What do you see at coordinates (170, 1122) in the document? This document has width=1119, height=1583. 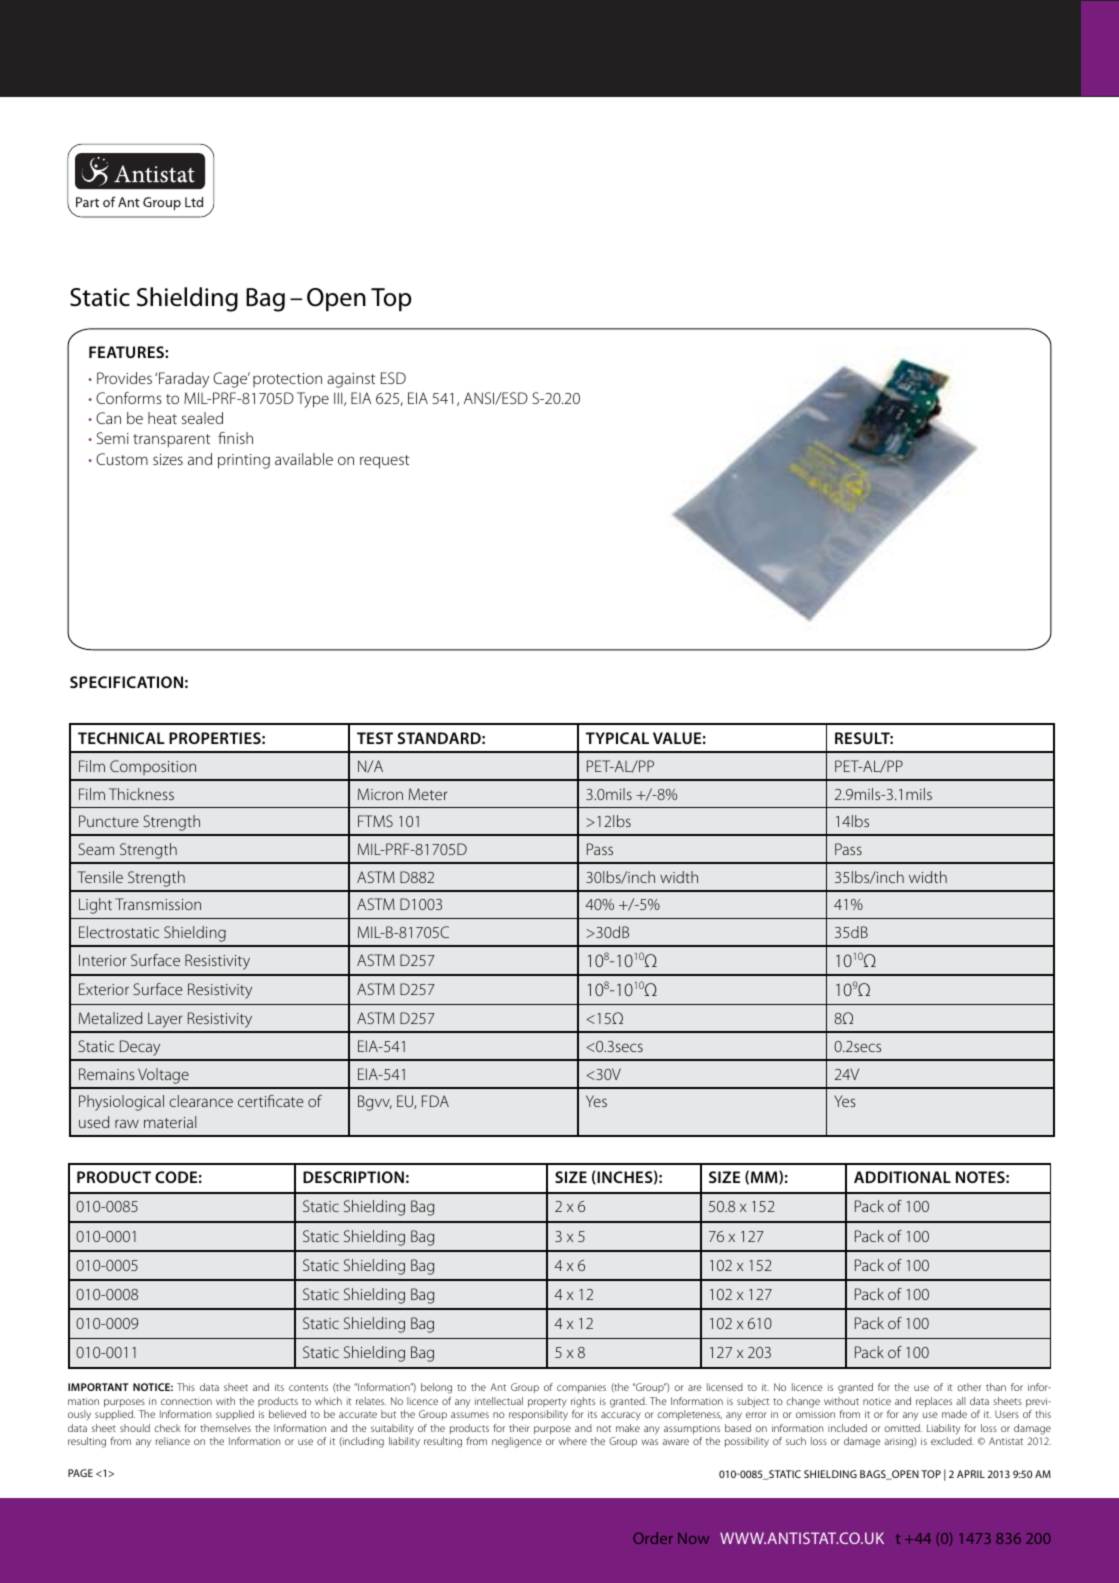 I see `material` at bounding box center [170, 1122].
